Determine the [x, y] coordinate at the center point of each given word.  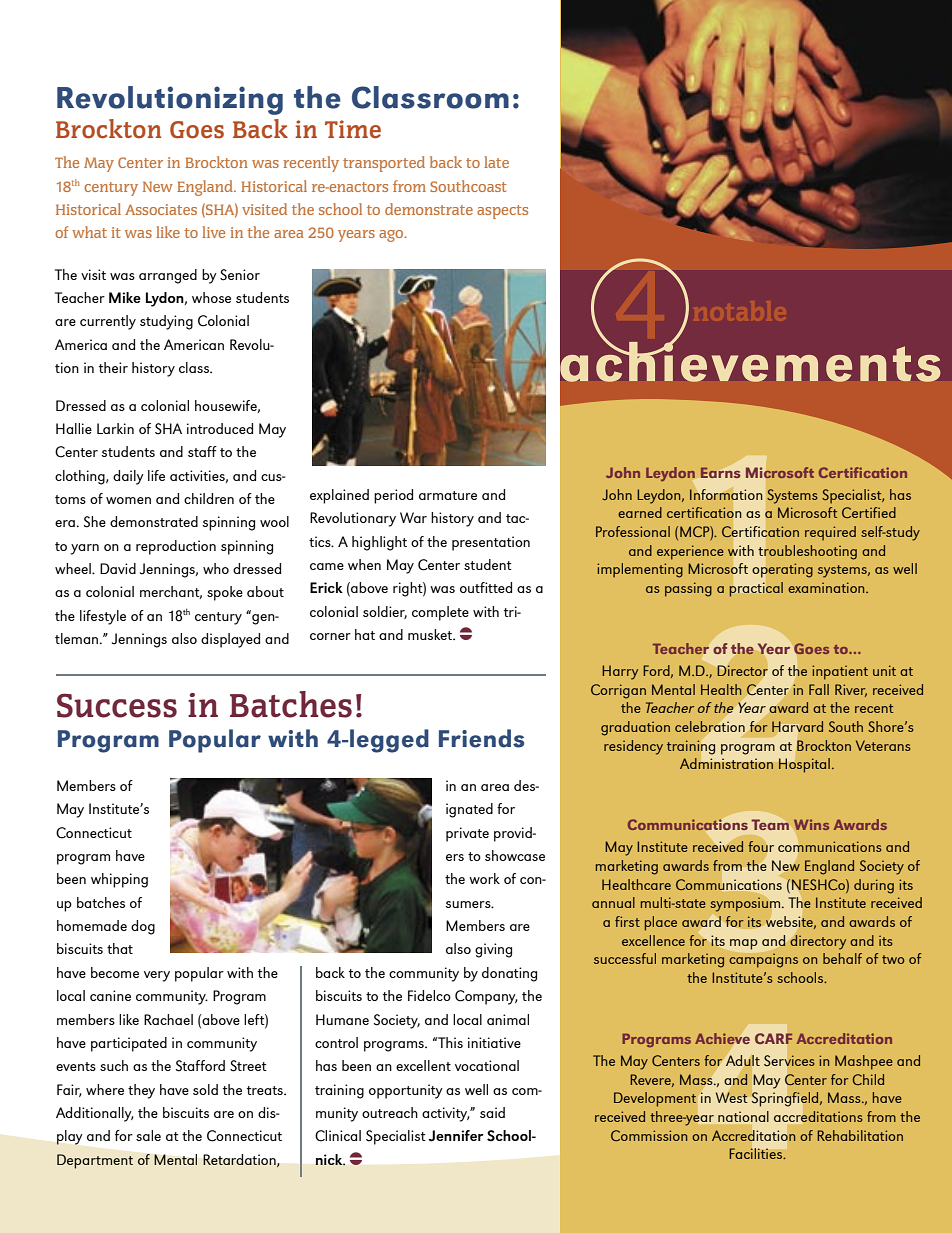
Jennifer [456, 1136]
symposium [746, 905]
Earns [720, 472]
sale [148, 1135]
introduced [220, 428]
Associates [161, 209]
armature [448, 495]
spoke [225, 593]
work [484, 878]
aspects [502, 212]
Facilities [757, 1153]
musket [431, 634]
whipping [119, 880]
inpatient [840, 672]
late [496, 162]
